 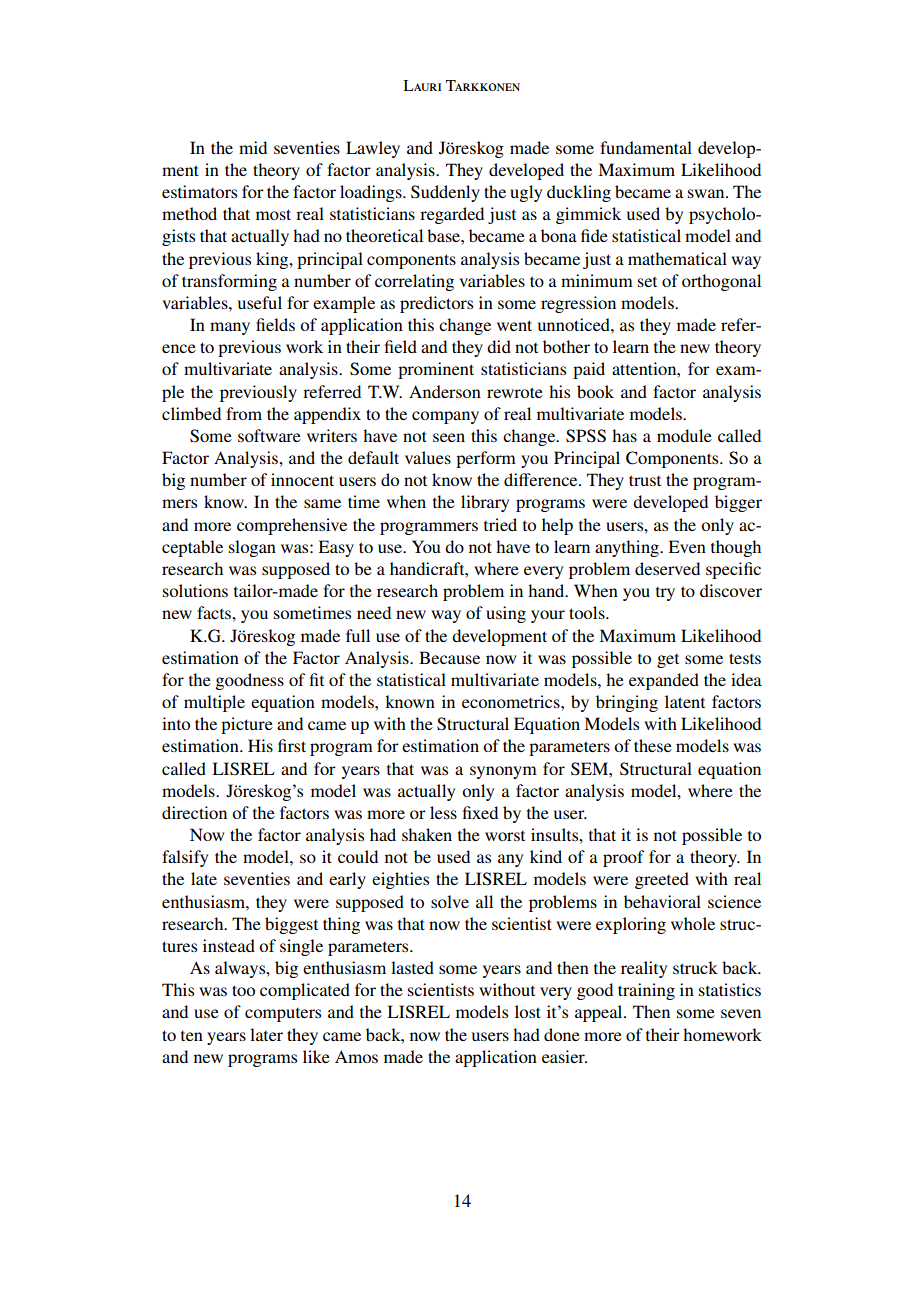 What do you see at coordinates (283, 1015) in the screenshot?
I see `computers` at bounding box center [283, 1015].
